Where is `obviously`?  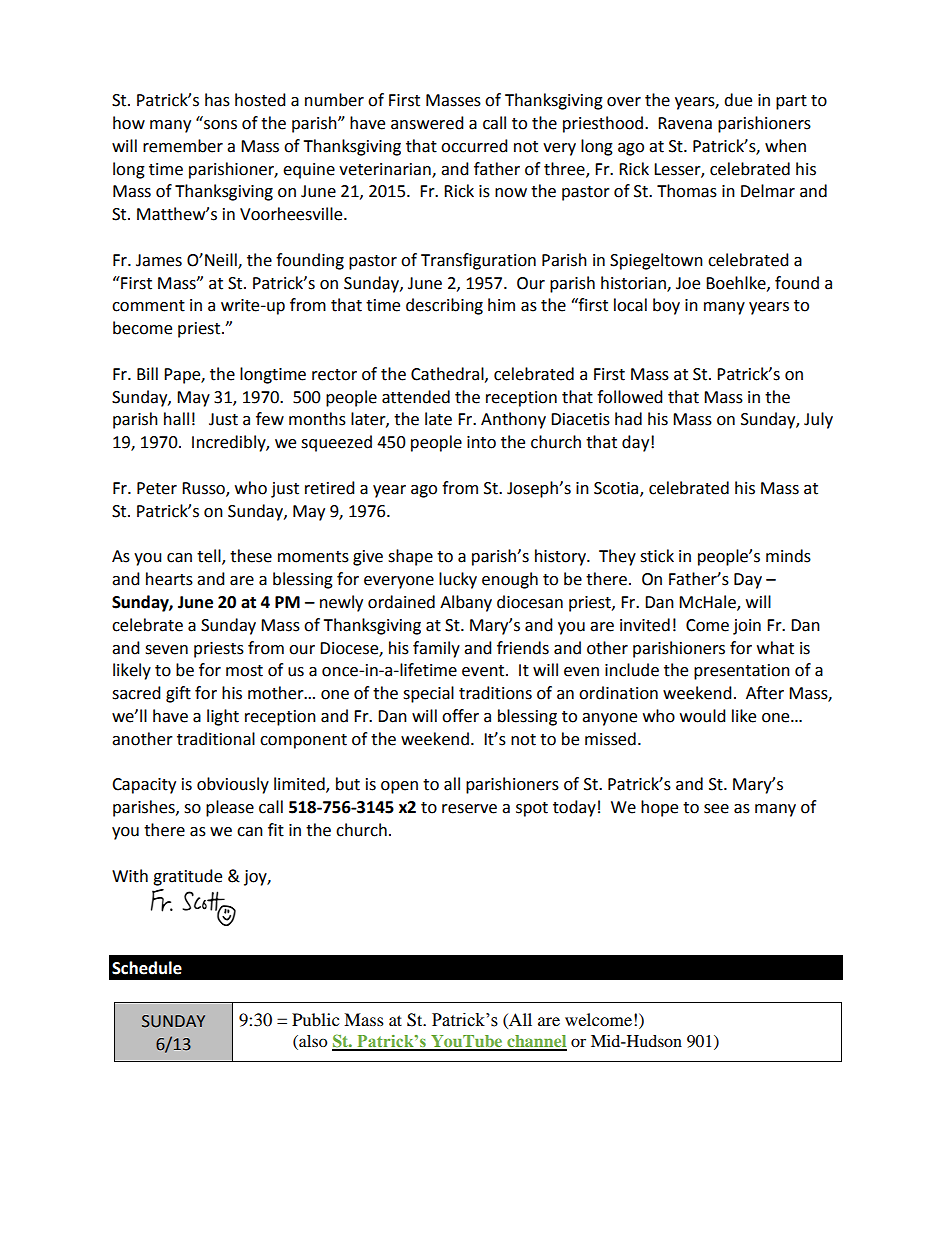
obviously is located at coordinates (233, 785).
